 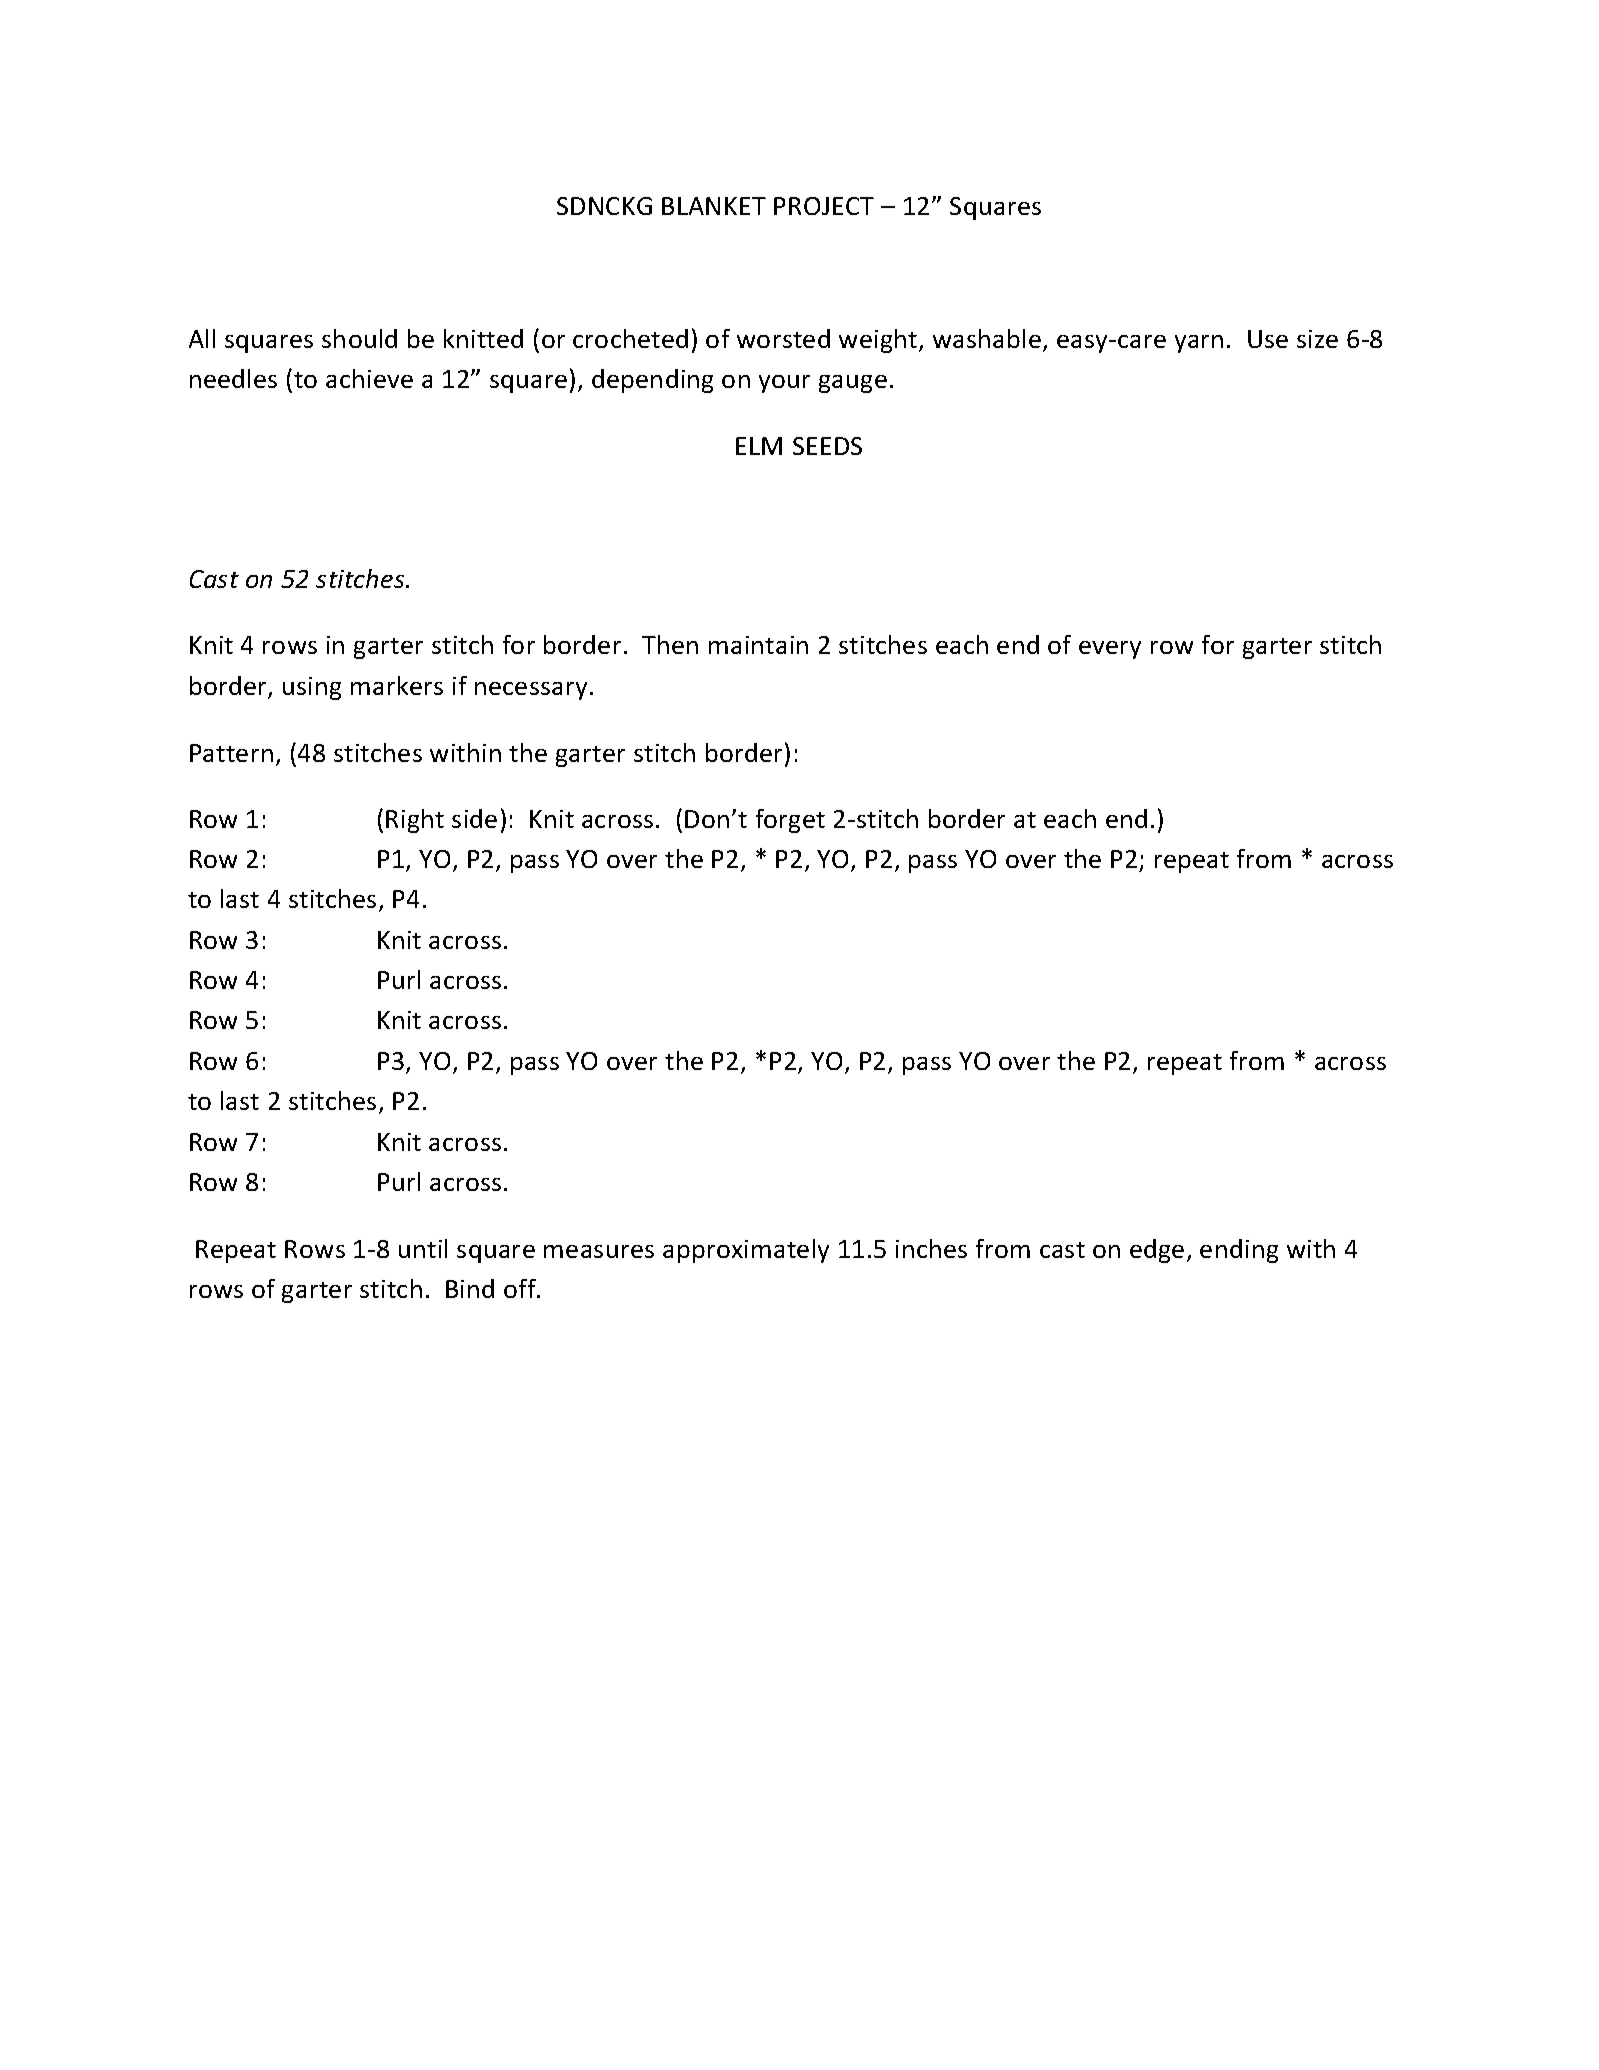 What do you see at coordinates (470, 1288) in the screenshot?
I see `Bind` at bounding box center [470, 1288].
